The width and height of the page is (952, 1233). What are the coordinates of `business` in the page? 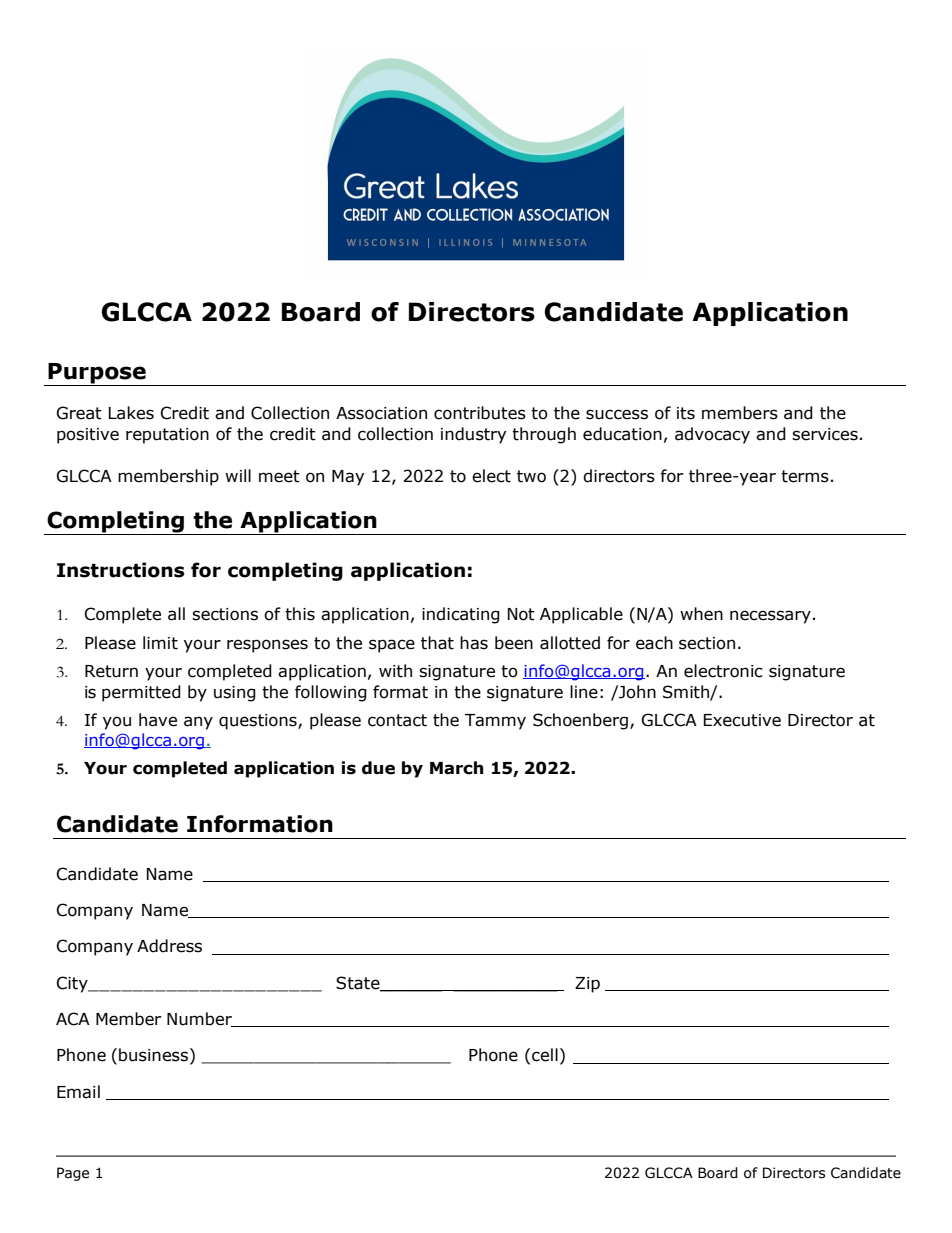 It's located at (153, 1055).
